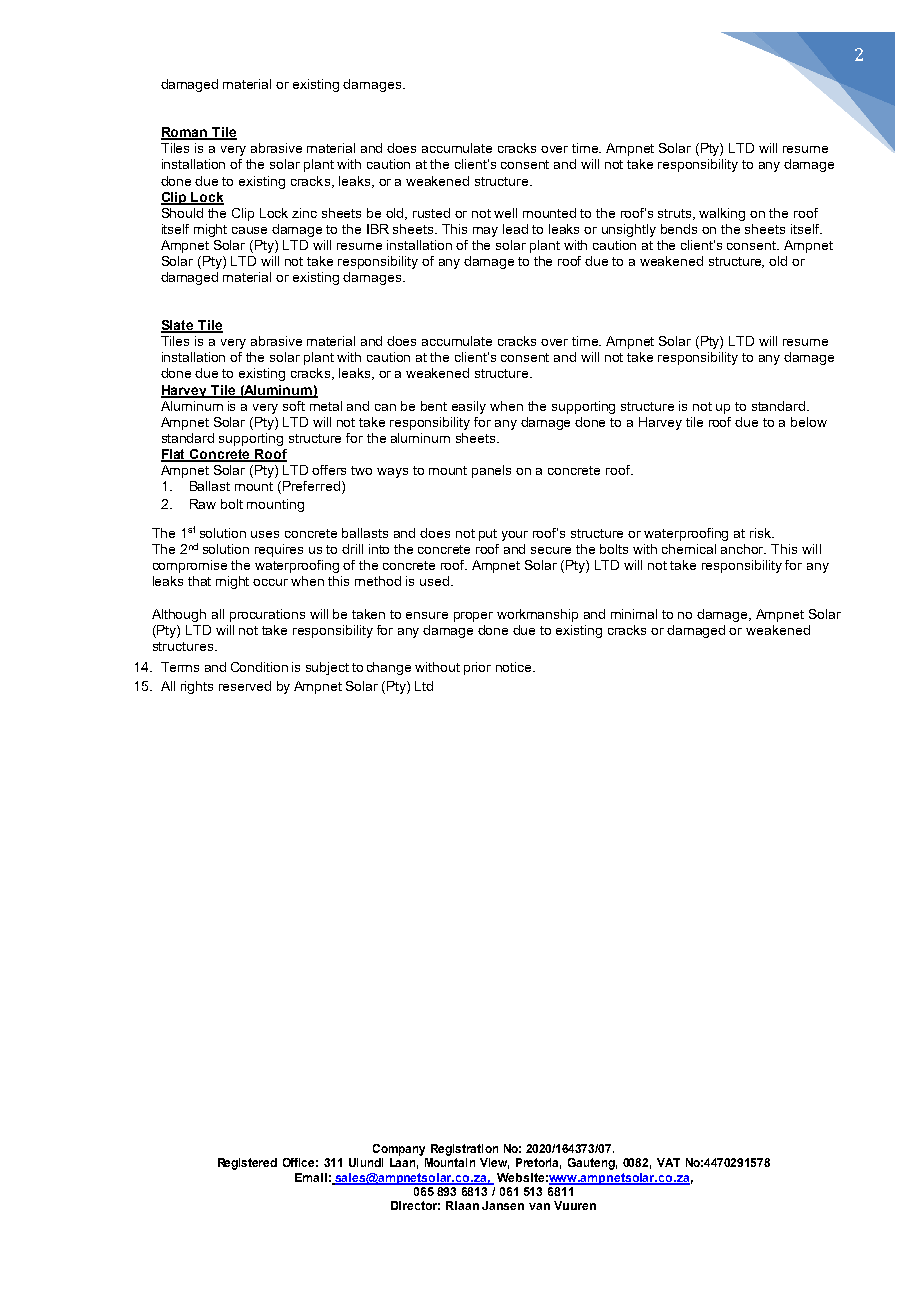  I want to click on easily, so click(469, 407).
